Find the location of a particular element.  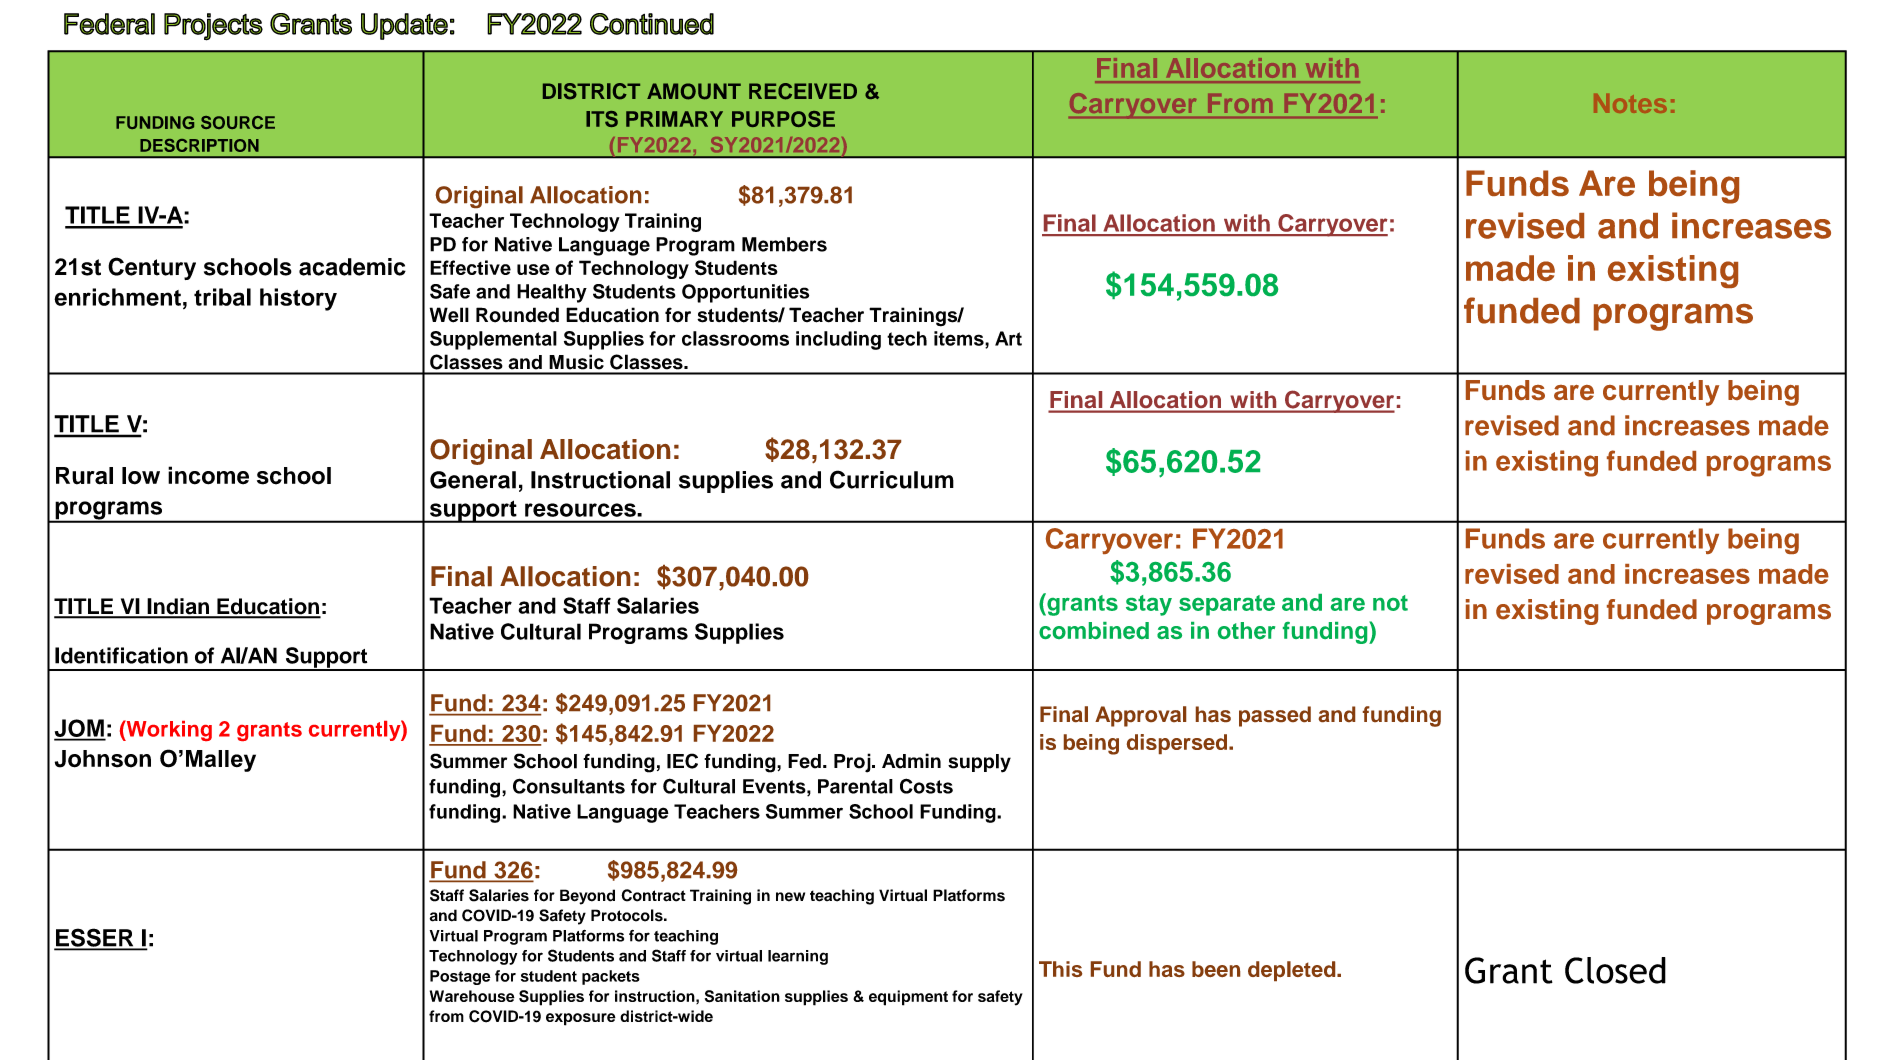

Proj is located at coordinates (853, 763).
